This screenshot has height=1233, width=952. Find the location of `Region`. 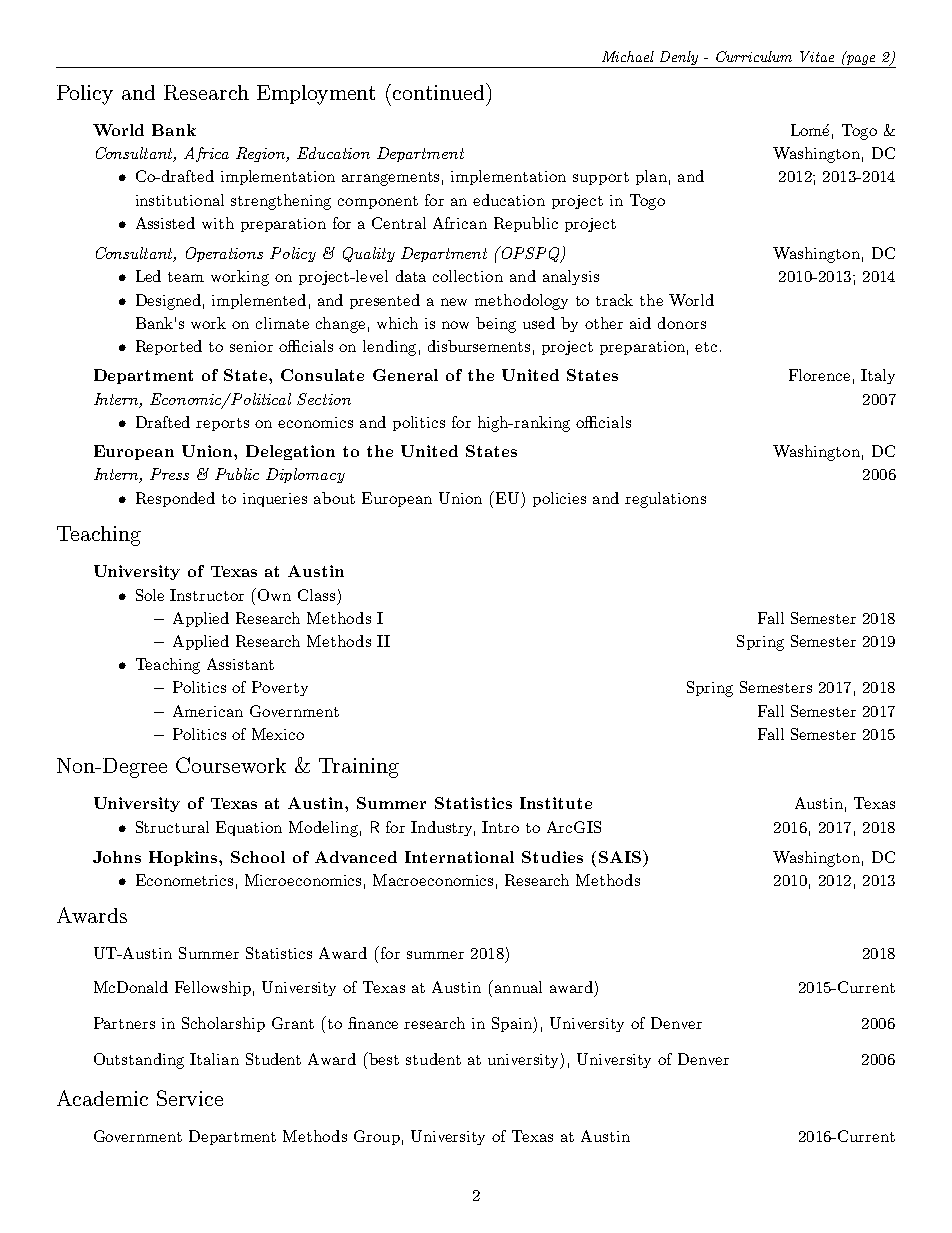

Region is located at coordinates (262, 154).
